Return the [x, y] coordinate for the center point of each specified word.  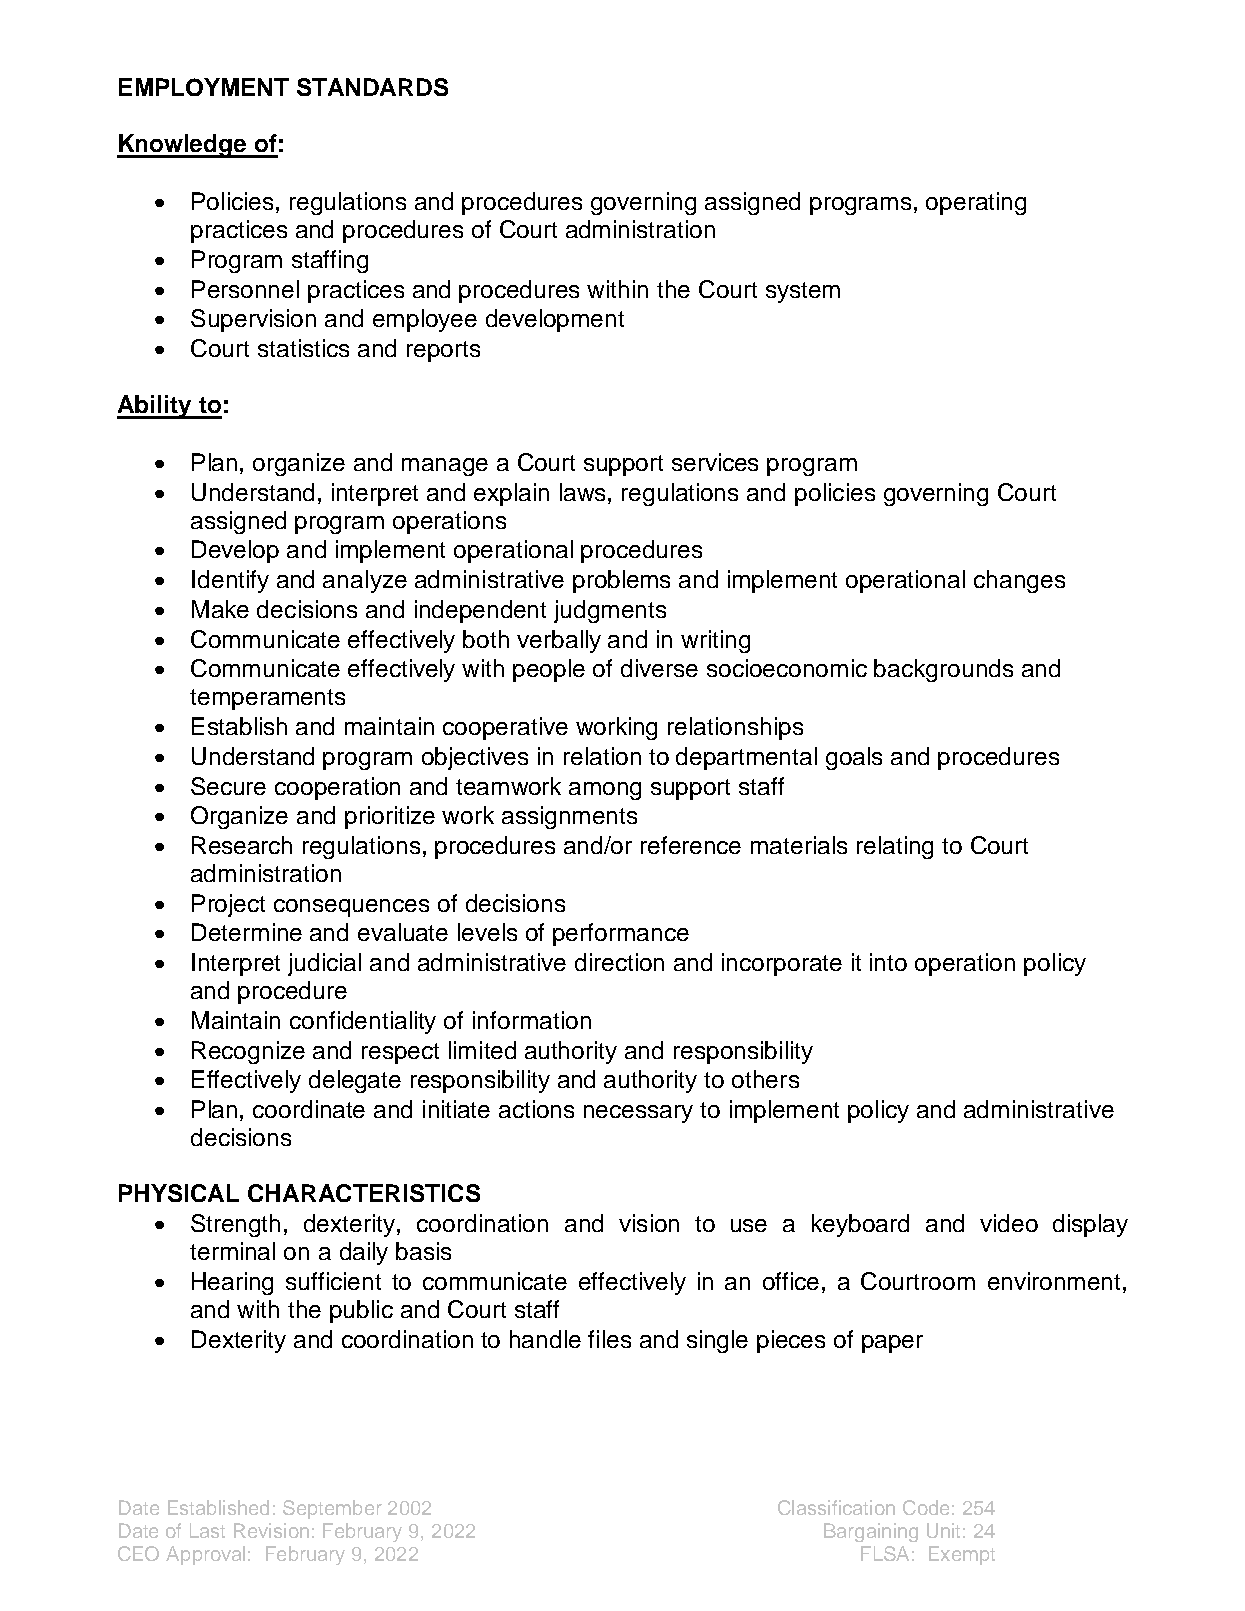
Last [207, 1530]
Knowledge [183, 146]
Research [242, 845]
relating [895, 847]
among [605, 791]
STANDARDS [372, 87]
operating [976, 203]
